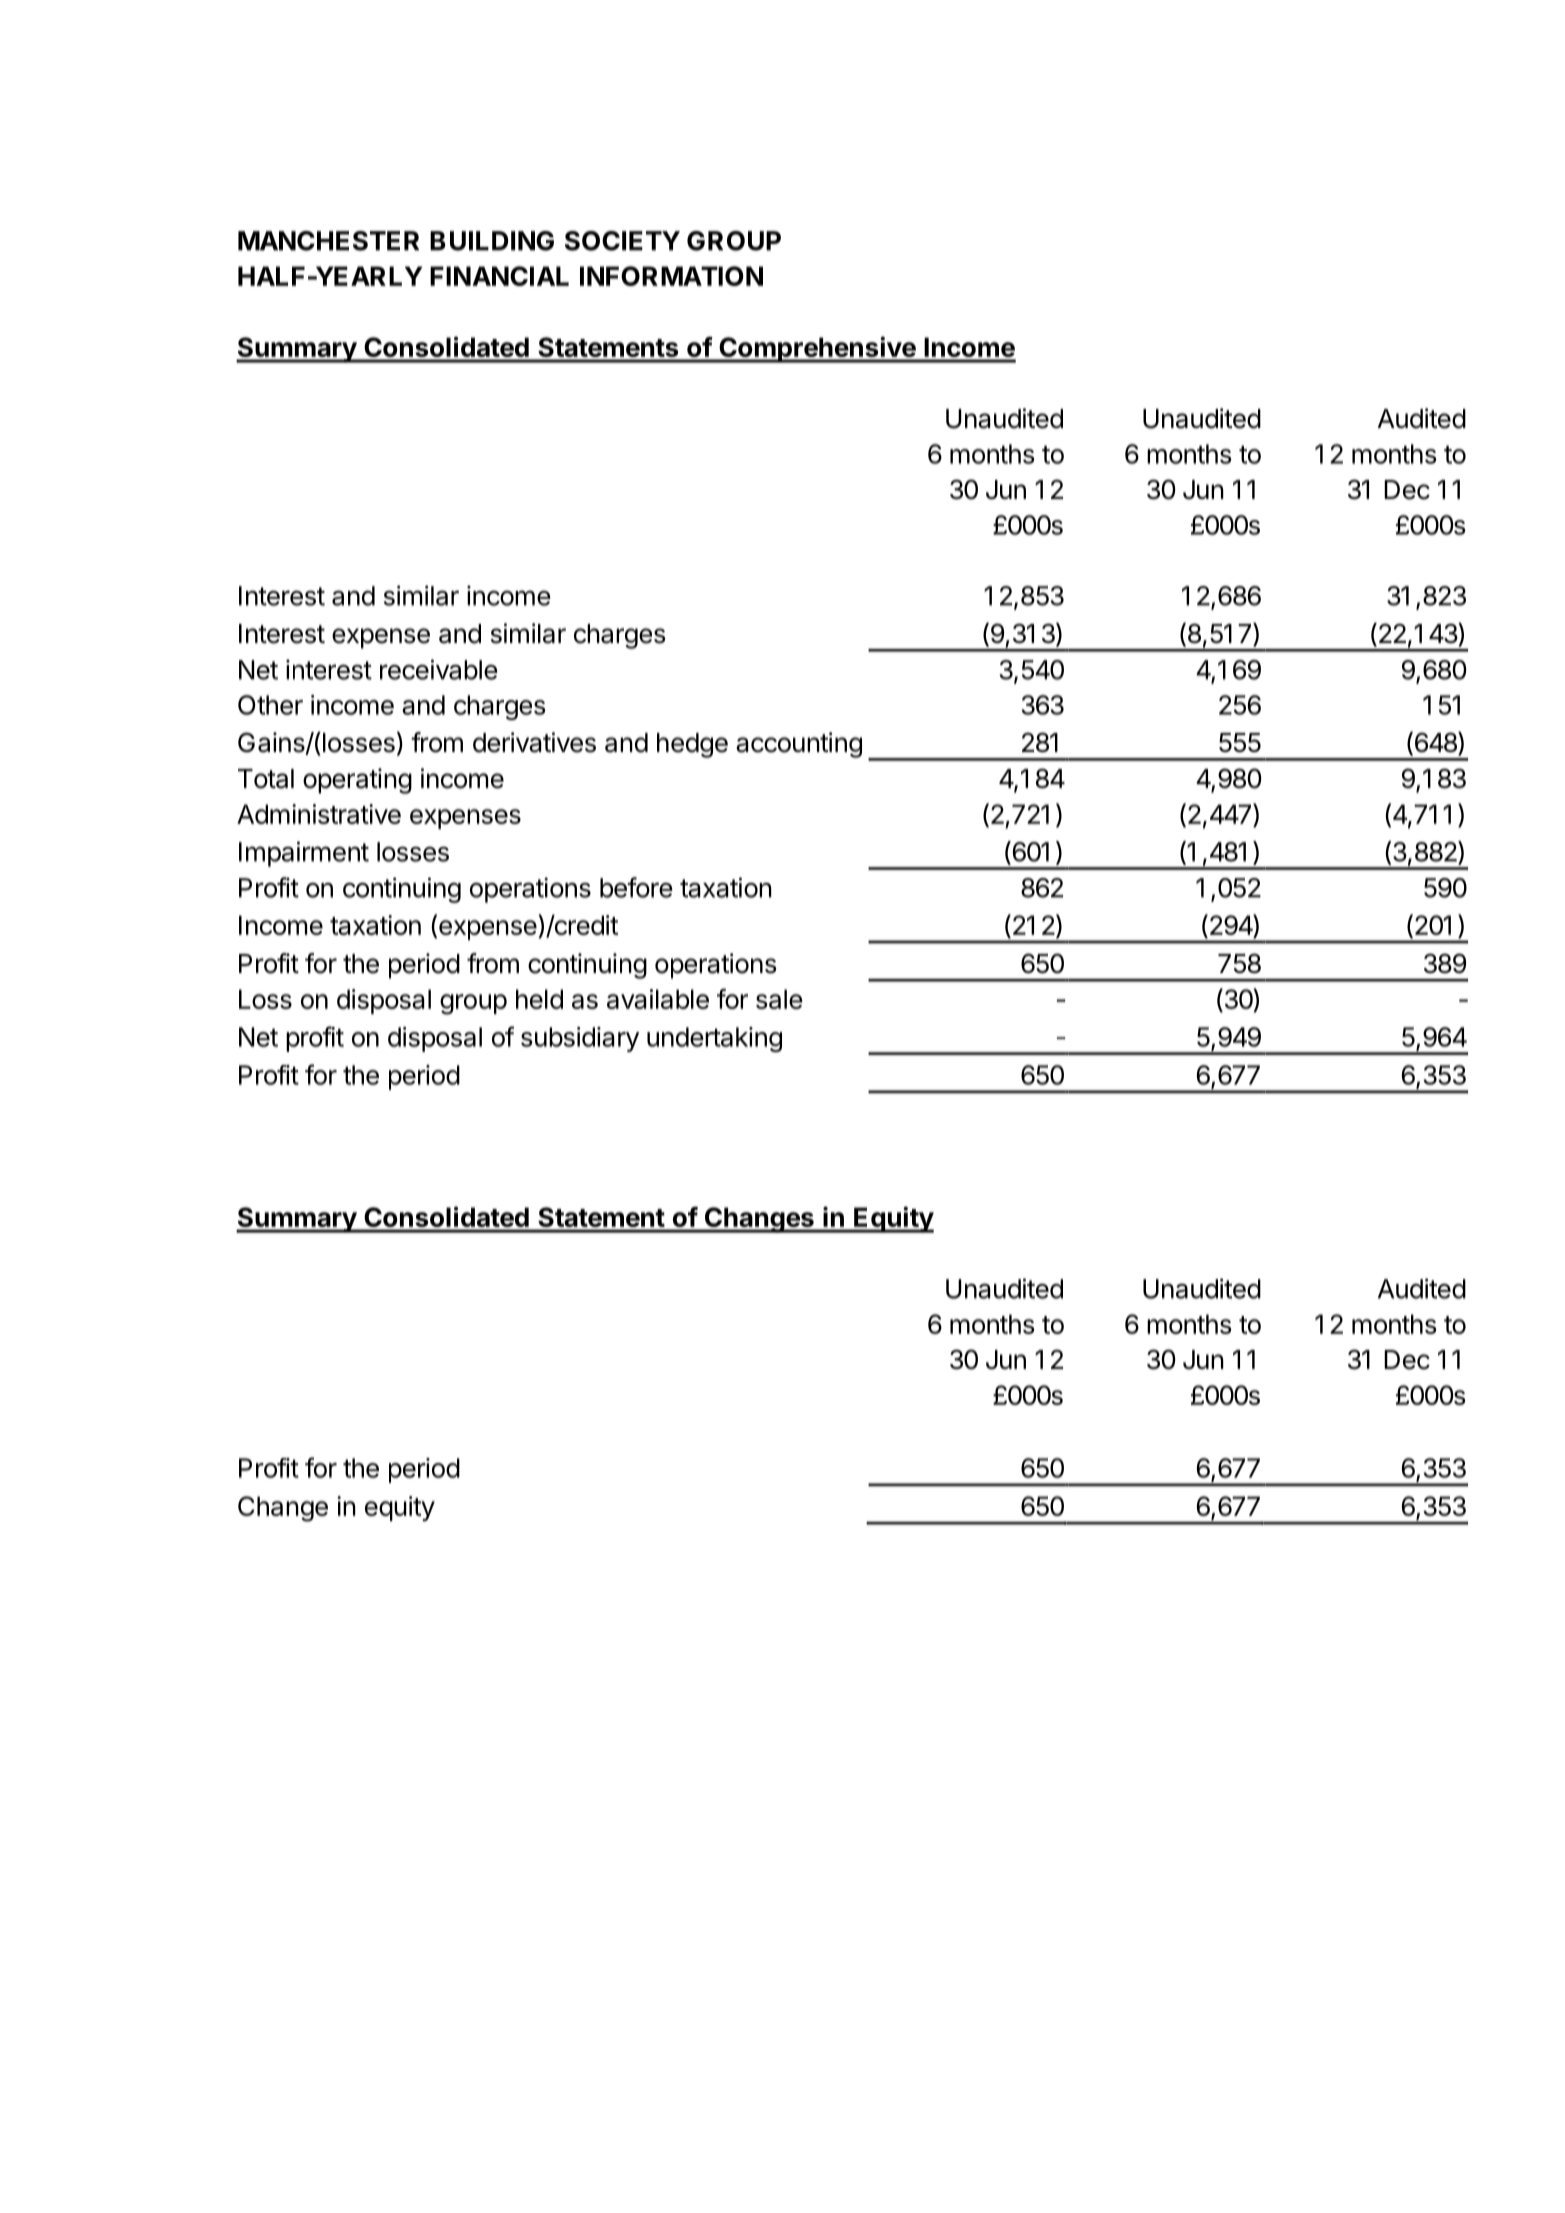 The width and height of the image is (1565, 2213). Describe the element at coordinates (779, 999) in the image. I see `sale` at that location.
